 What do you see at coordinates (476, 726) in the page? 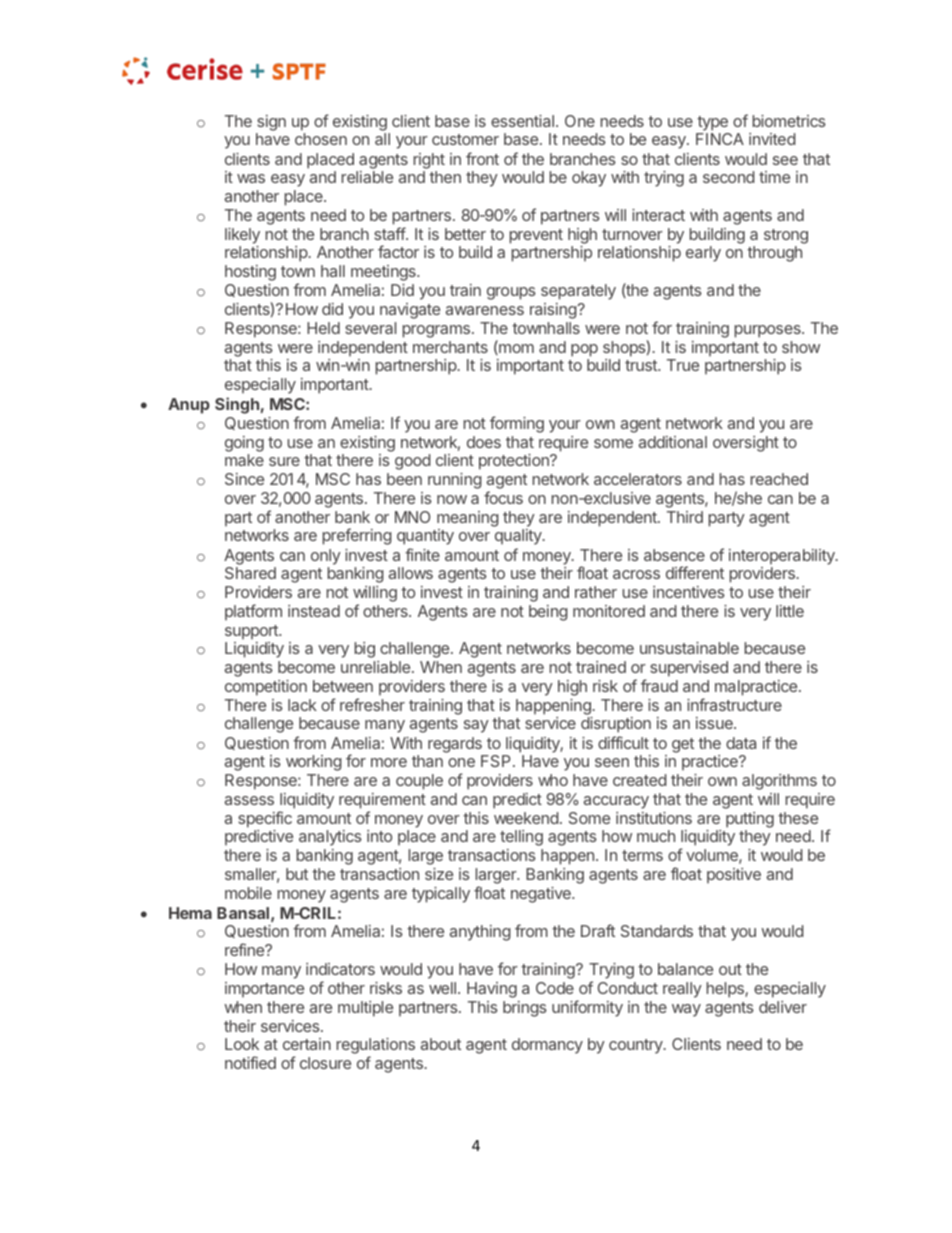
I see `say` at bounding box center [476, 726].
